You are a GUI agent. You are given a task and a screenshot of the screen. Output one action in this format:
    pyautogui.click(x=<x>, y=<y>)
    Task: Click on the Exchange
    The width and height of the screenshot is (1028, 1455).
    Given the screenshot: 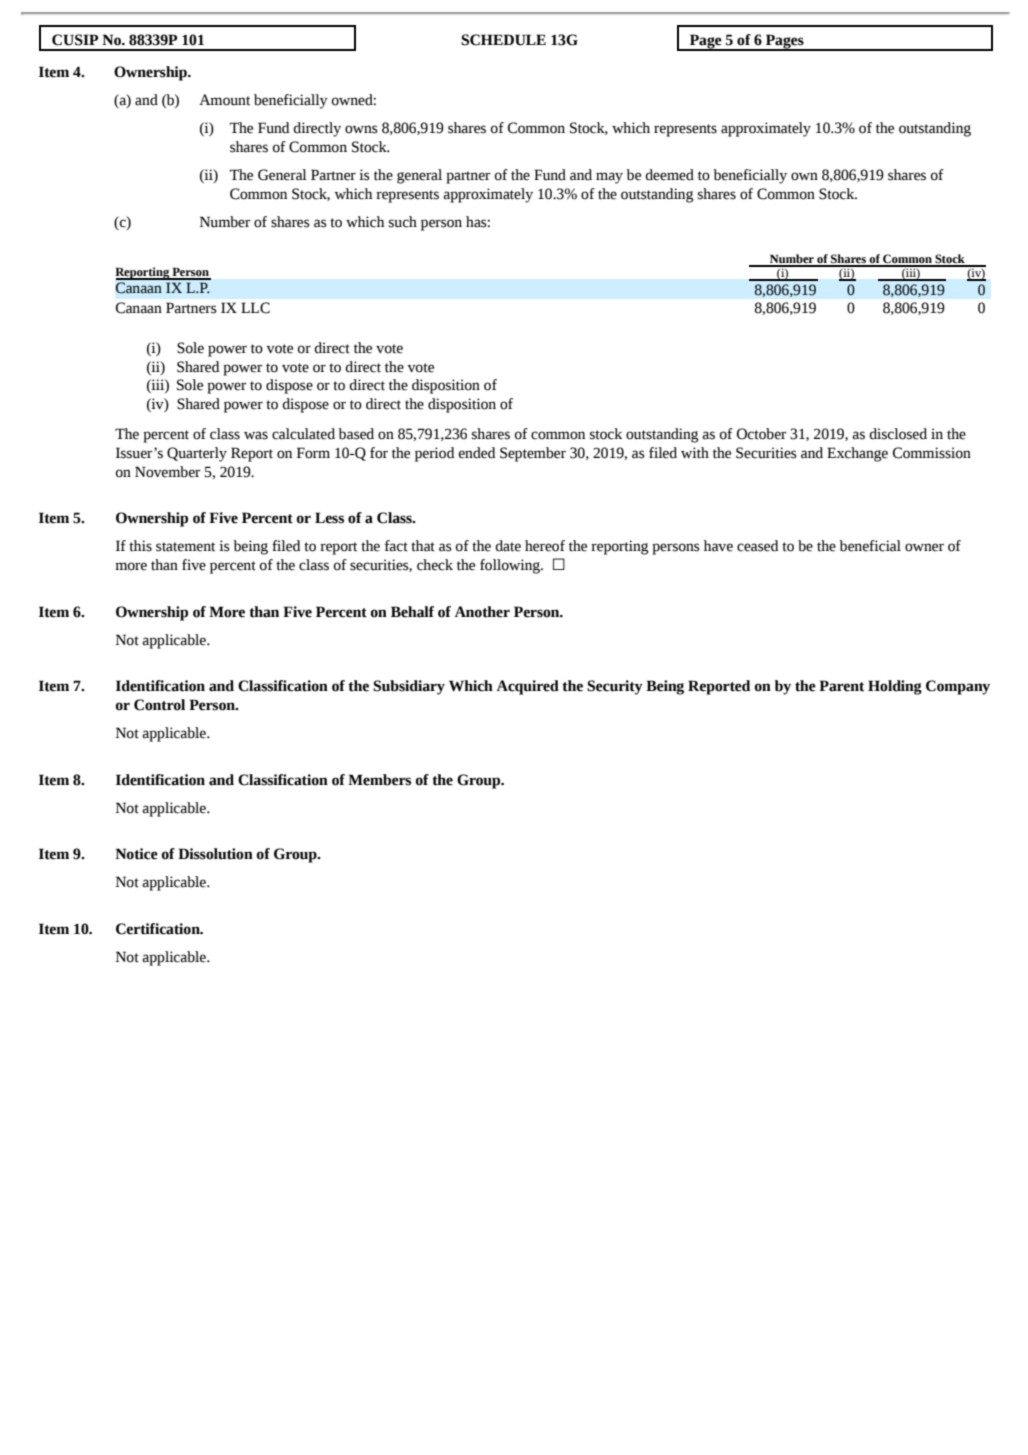 What is the action you would take?
    pyautogui.click(x=857, y=454)
